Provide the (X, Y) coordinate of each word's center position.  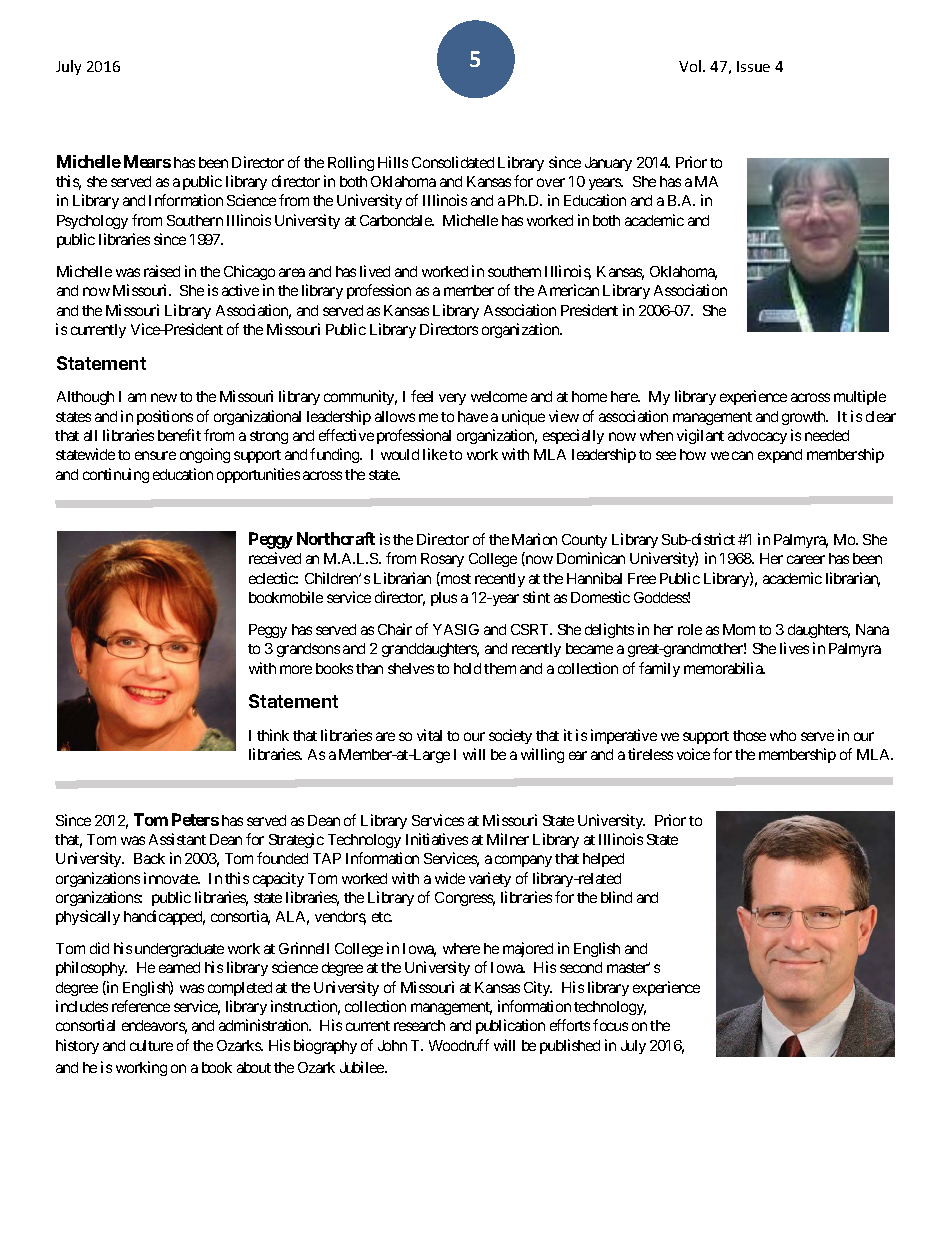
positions (165, 417)
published (570, 1046)
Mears (147, 161)
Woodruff (459, 1045)
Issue (753, 66)
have (473, 416)
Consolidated (453, 162)
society (510, 736)
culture (151, 1045)
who (783, 735)
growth (805, 418)
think (273, 735)
